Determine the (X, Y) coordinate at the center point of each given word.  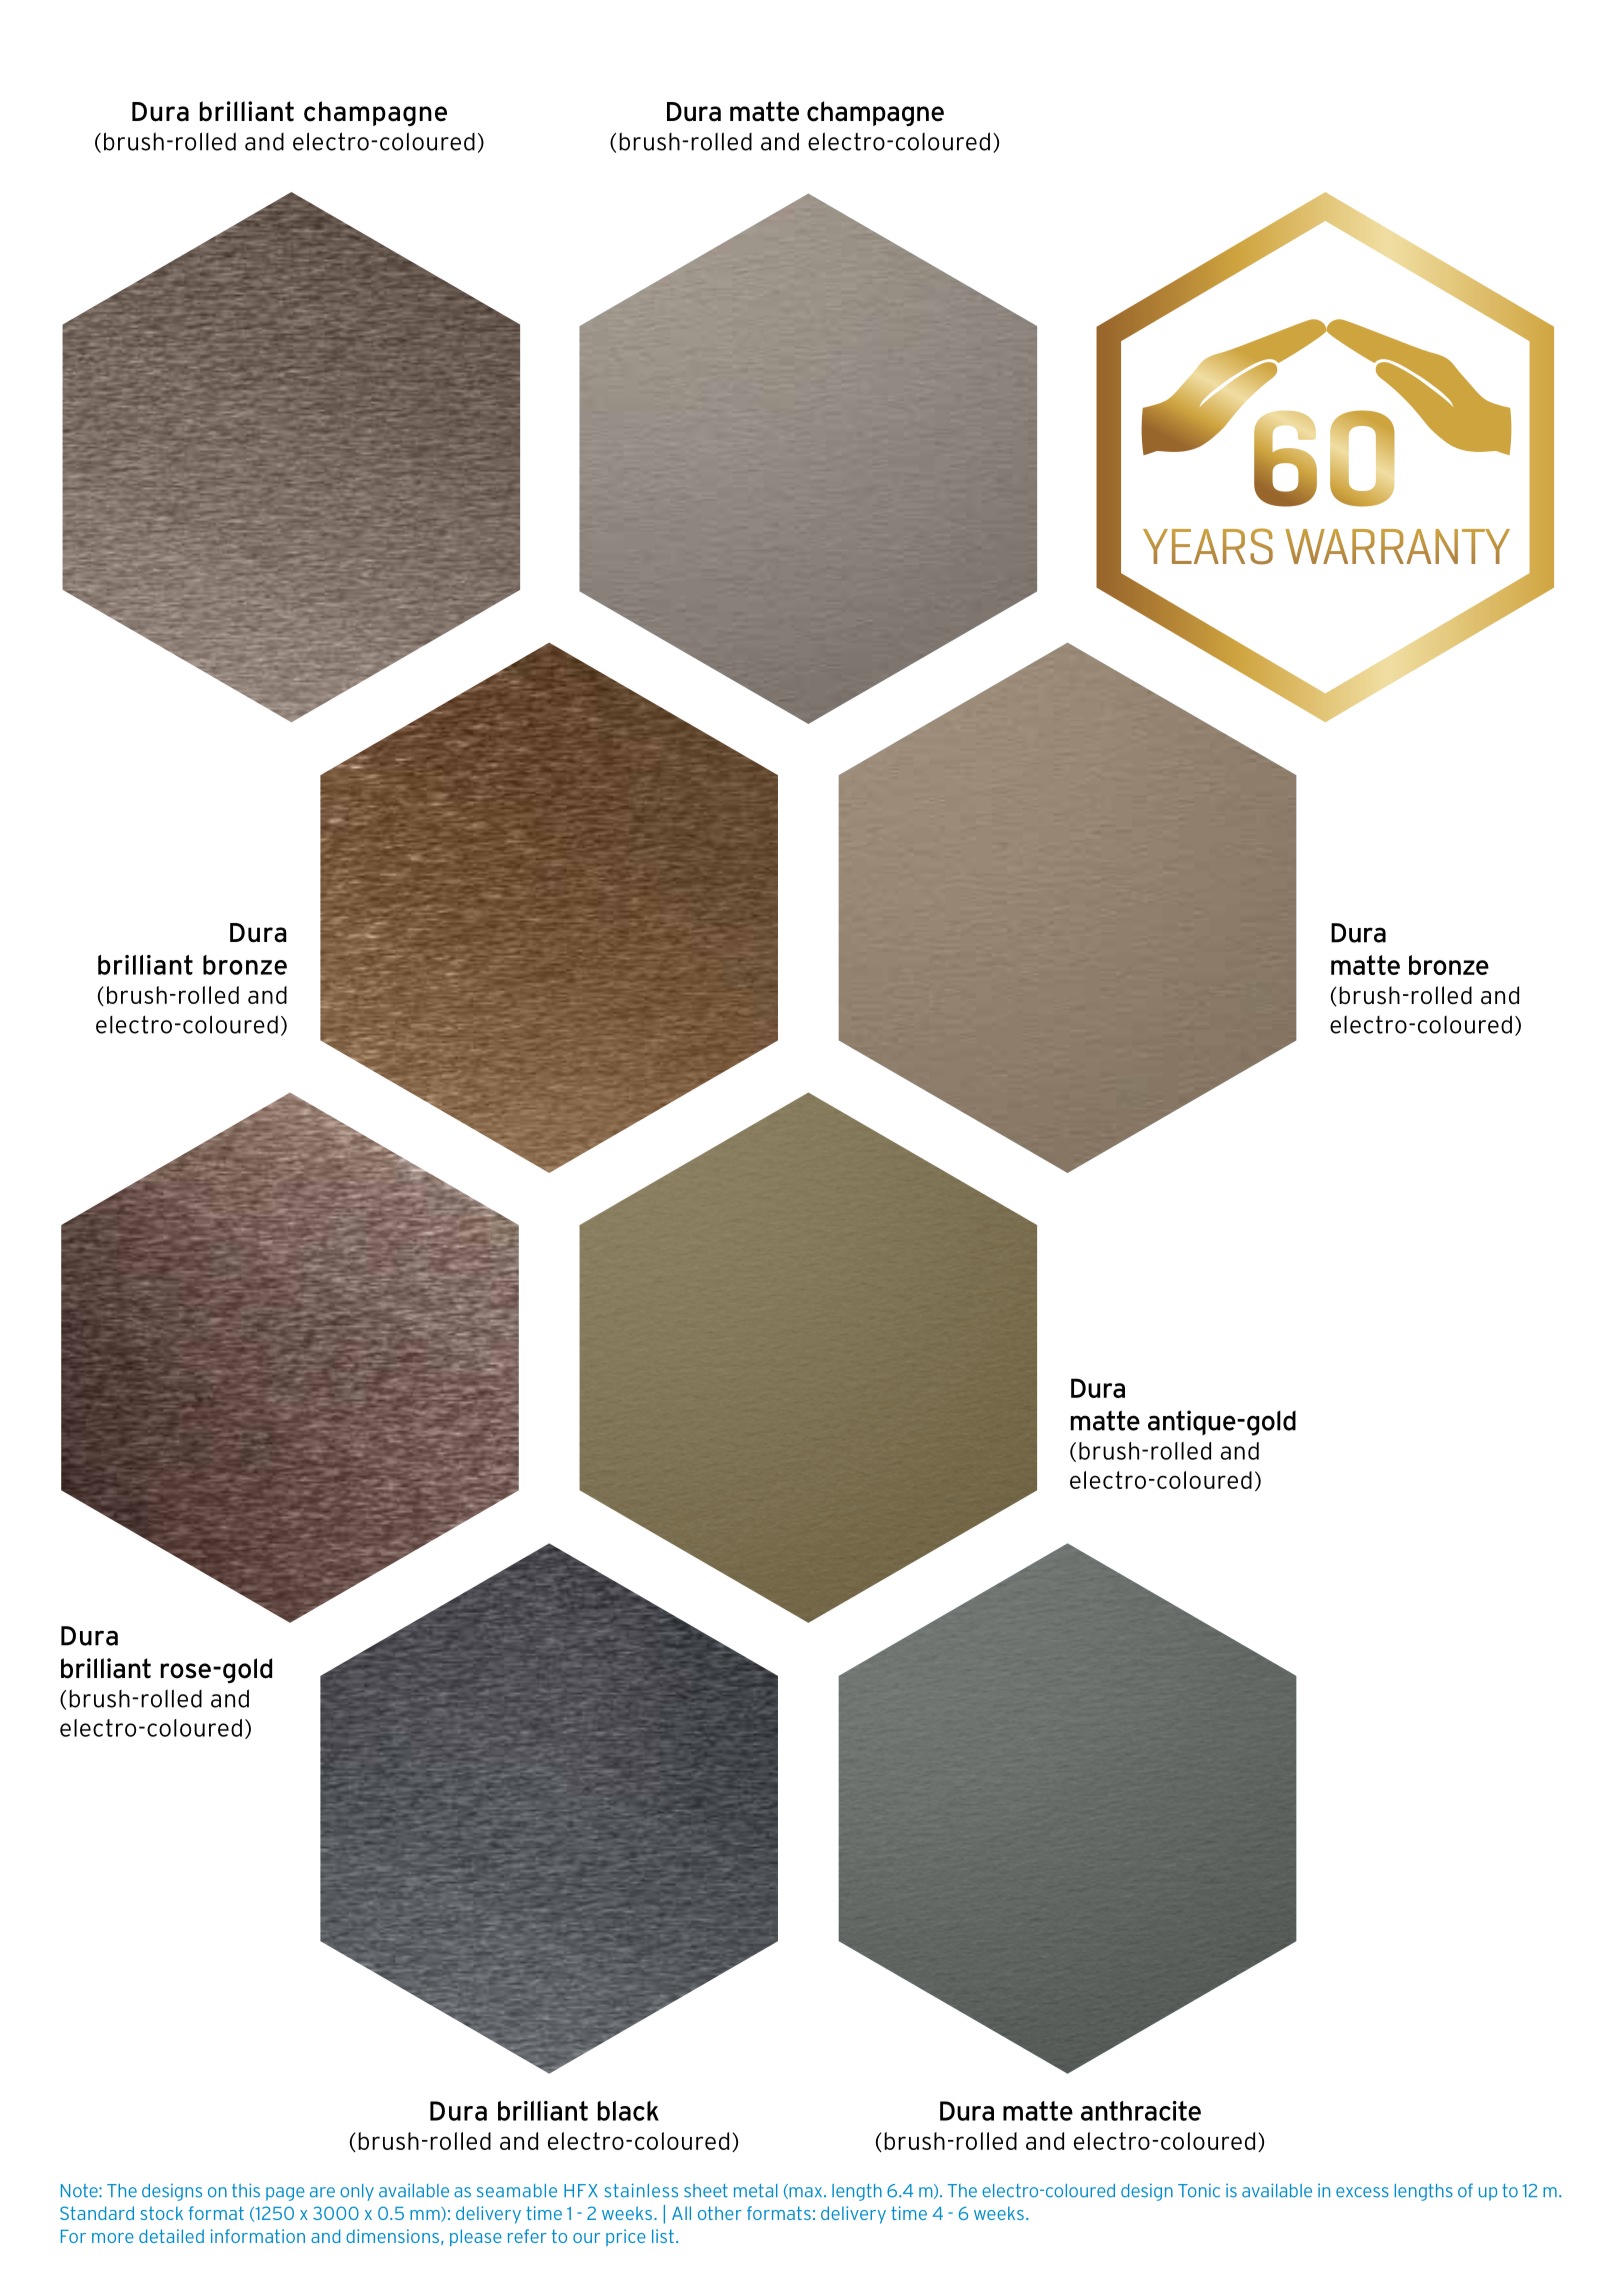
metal (756, 2191)
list (663, 2236)
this (246, 2190)
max (806, 2193)
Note (80, 2191)
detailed (171, 2236)
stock (162, 2213)
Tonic (1199, 2190)
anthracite (1141, 2111)
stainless (641, 2190)
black (628, 2111)
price (626, 2237)
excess (1362, 2192)
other (720, 2213)
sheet (706, 2191)
